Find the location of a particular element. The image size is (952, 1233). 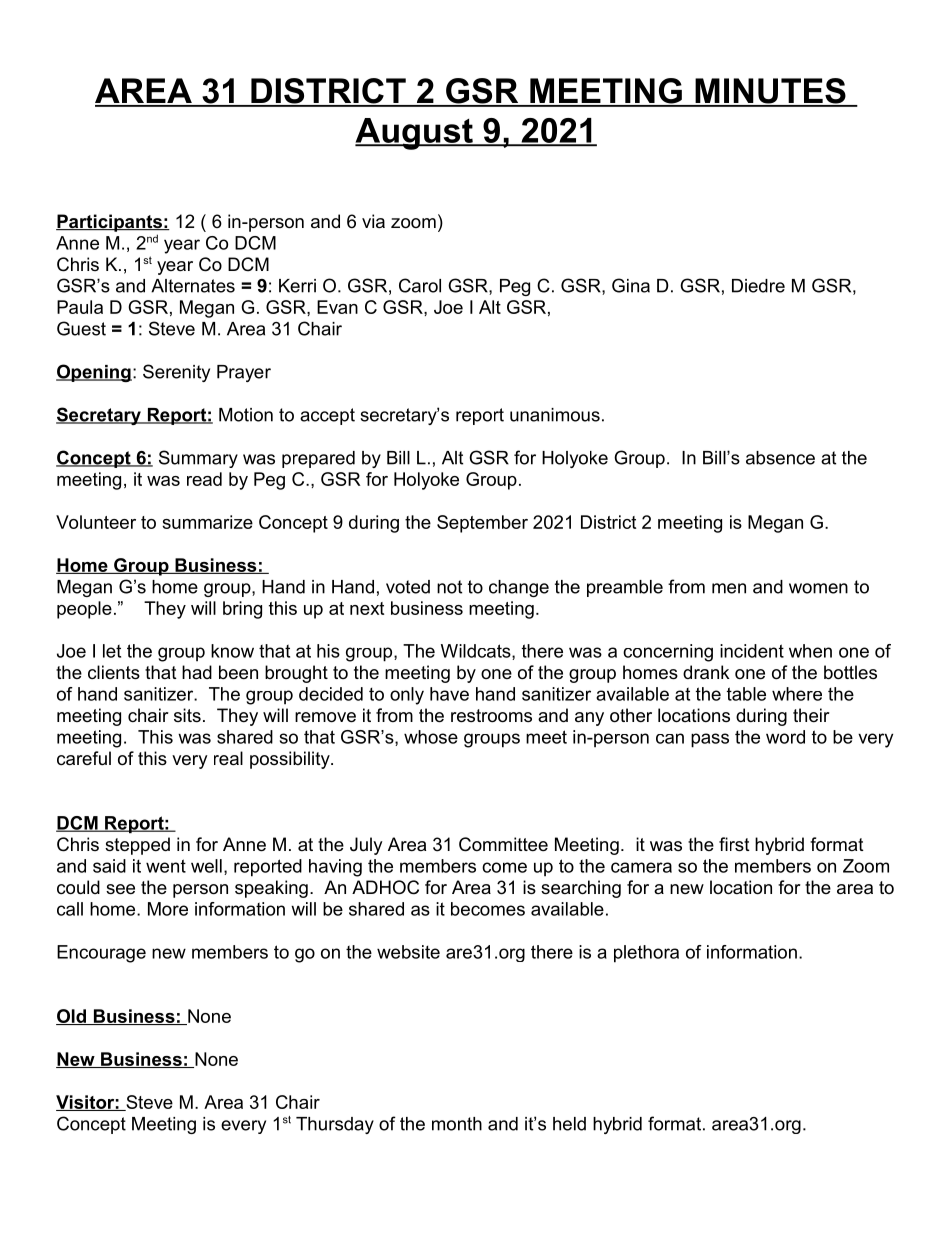

absence is located at coordinates (780, 458).
